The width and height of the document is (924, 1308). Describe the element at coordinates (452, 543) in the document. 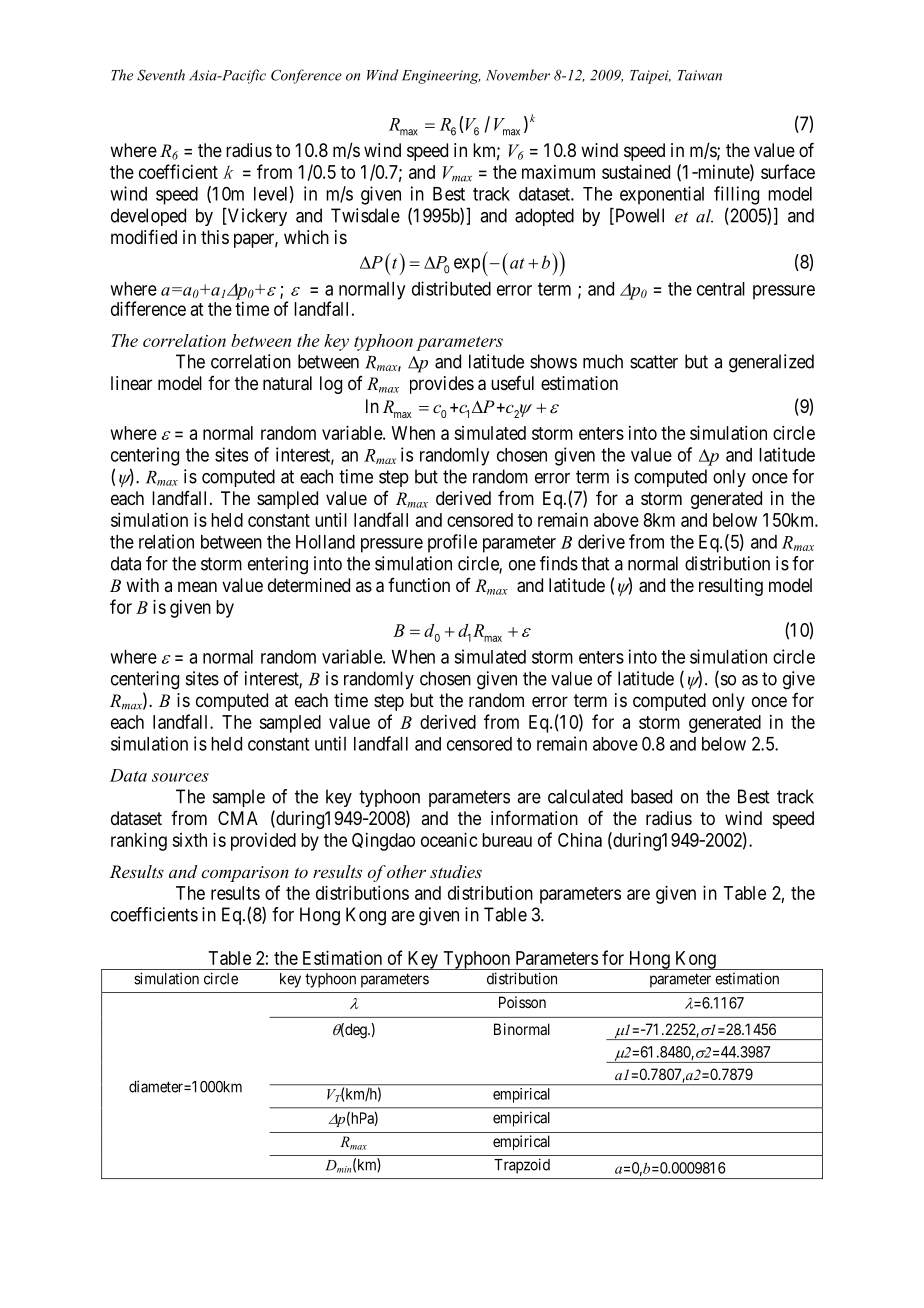

I see `profile` at that location.
